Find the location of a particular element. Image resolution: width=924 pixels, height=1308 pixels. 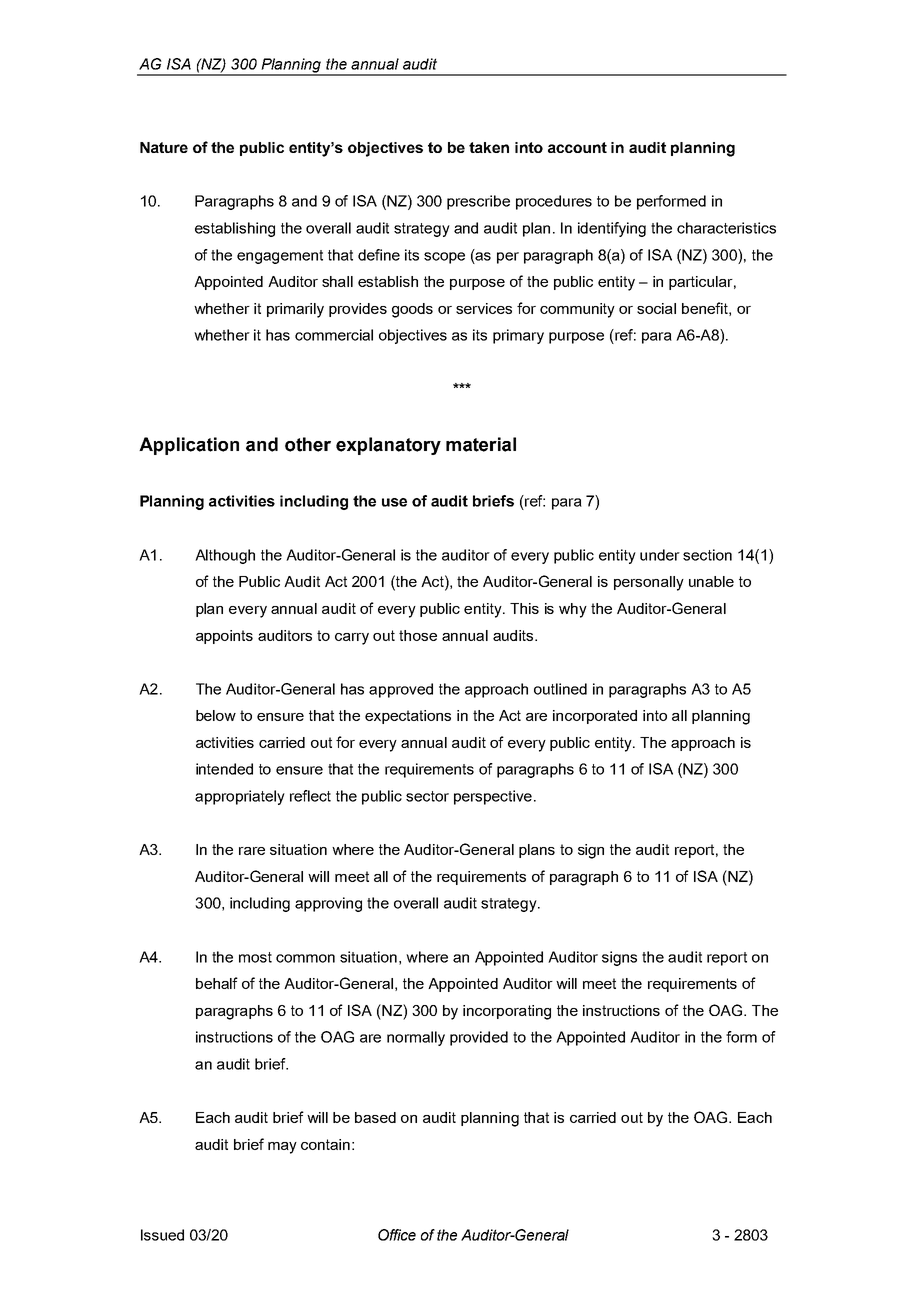

below is located at coordinates (216, 715).
